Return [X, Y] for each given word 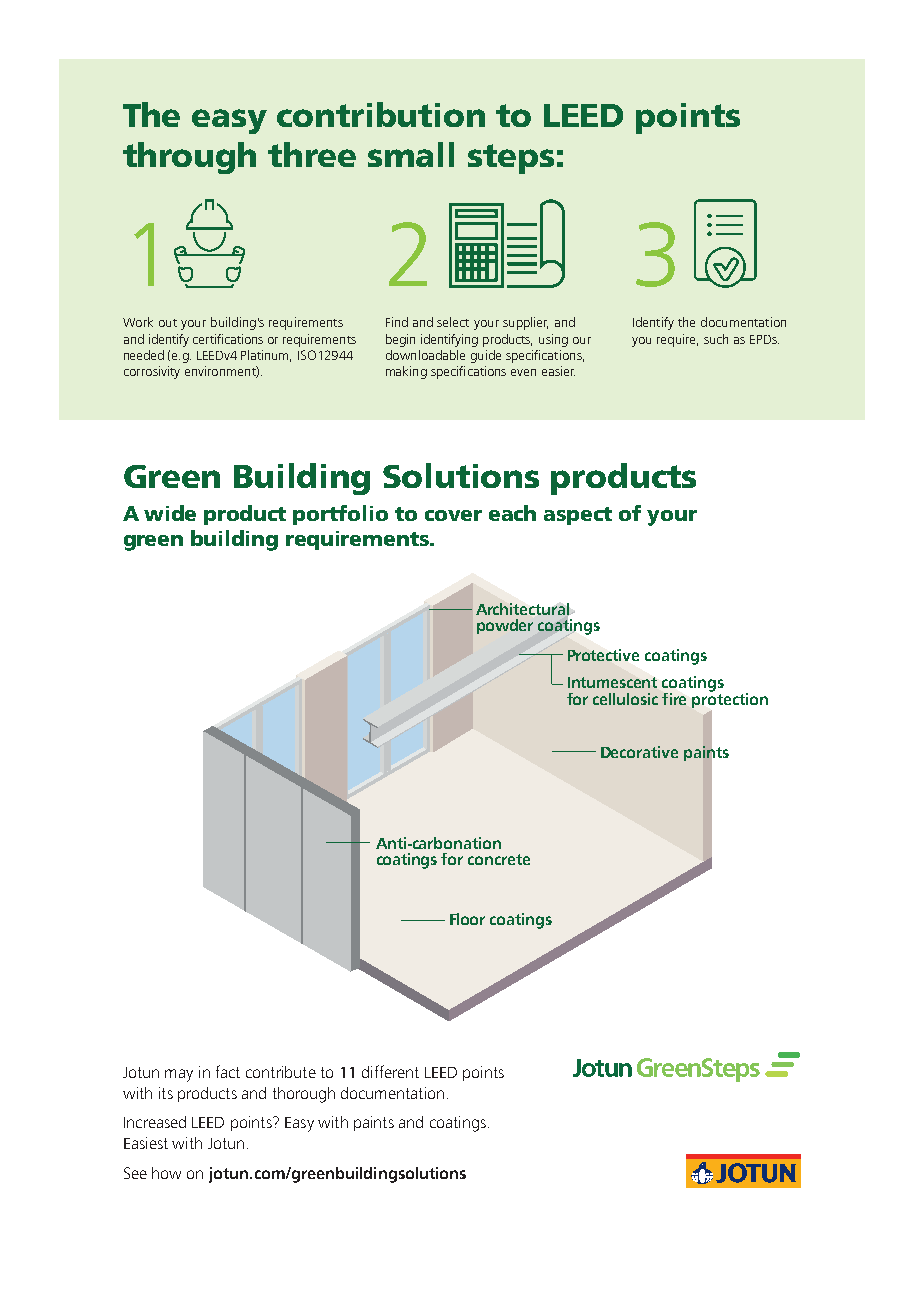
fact [228, 1071]
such [716, 339]
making [406, 372]
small [411, 154]
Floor [467, 919]
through [189, 158]
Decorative [639, 752]
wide [170, 513]
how [166, 1173]
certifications [228, 339]
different [390, 1071]
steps [511, 159]
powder [505, 626]
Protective [603, 655]
